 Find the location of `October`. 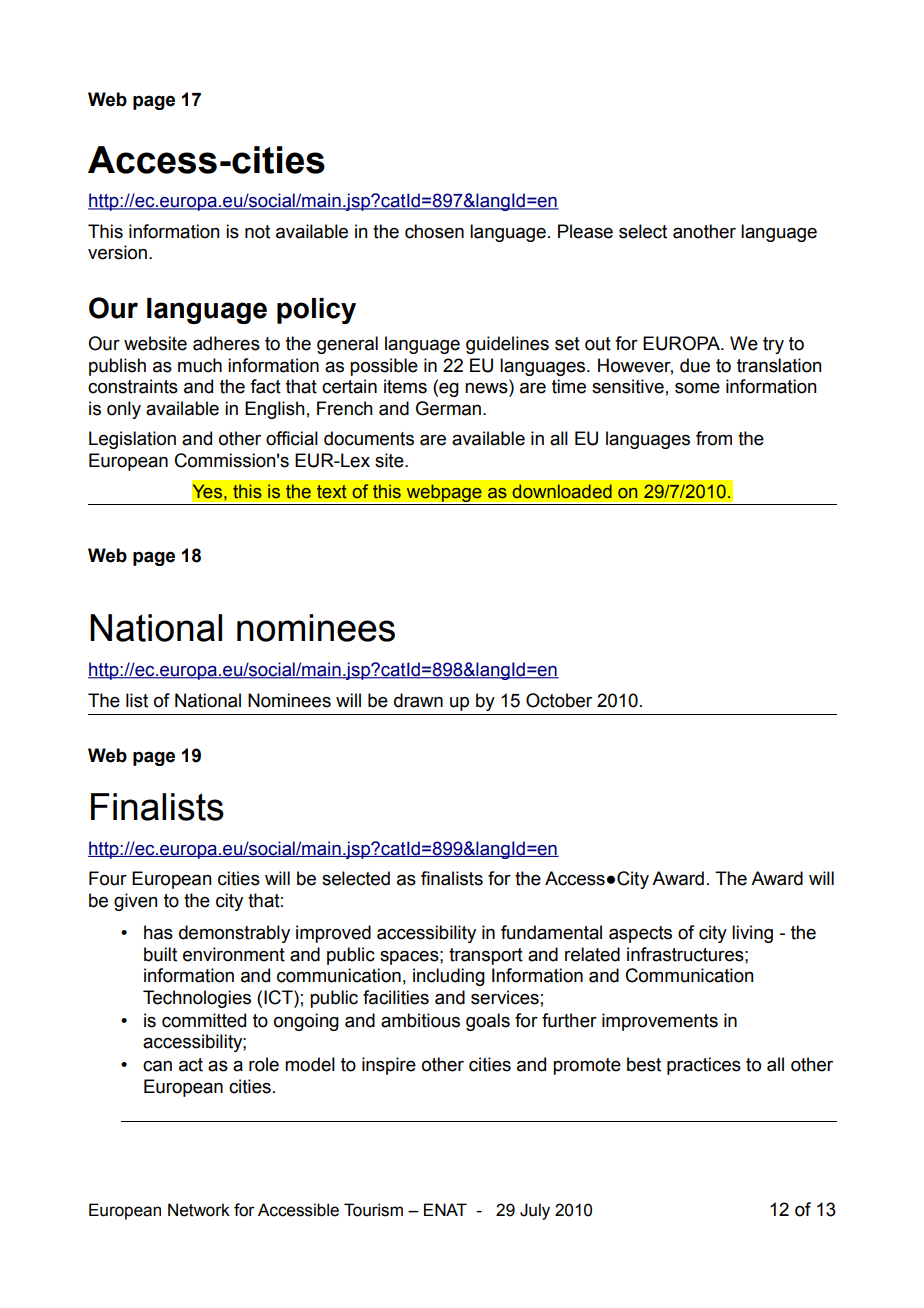

October is located at coordinates (559, 700).
